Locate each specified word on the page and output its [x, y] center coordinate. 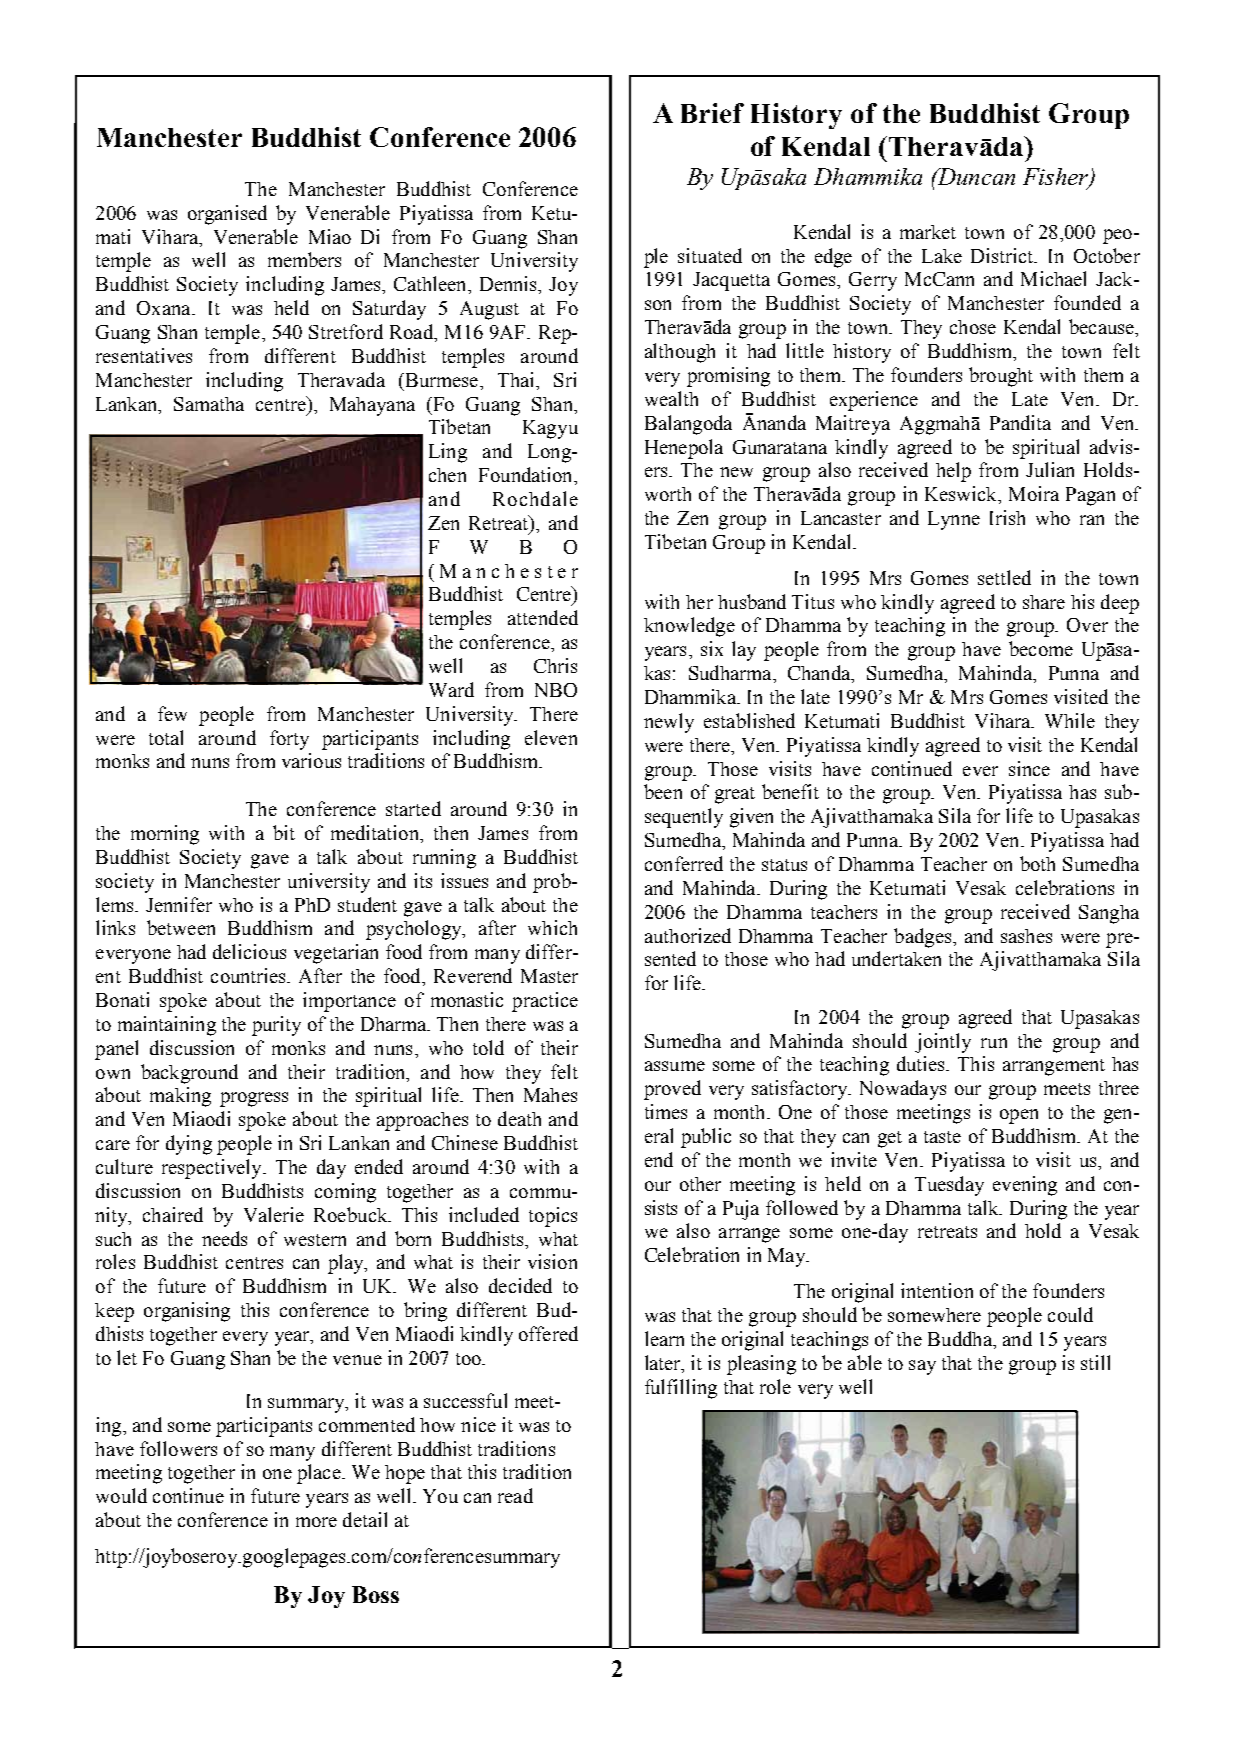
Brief [712, 113]
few [172, 713]
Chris [555, 665]
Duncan [975, 176]
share [1044, 602]
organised [227, 215]
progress [254, 1099]
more [316, 1522]
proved [672, 1090]
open [1019, 1116]
